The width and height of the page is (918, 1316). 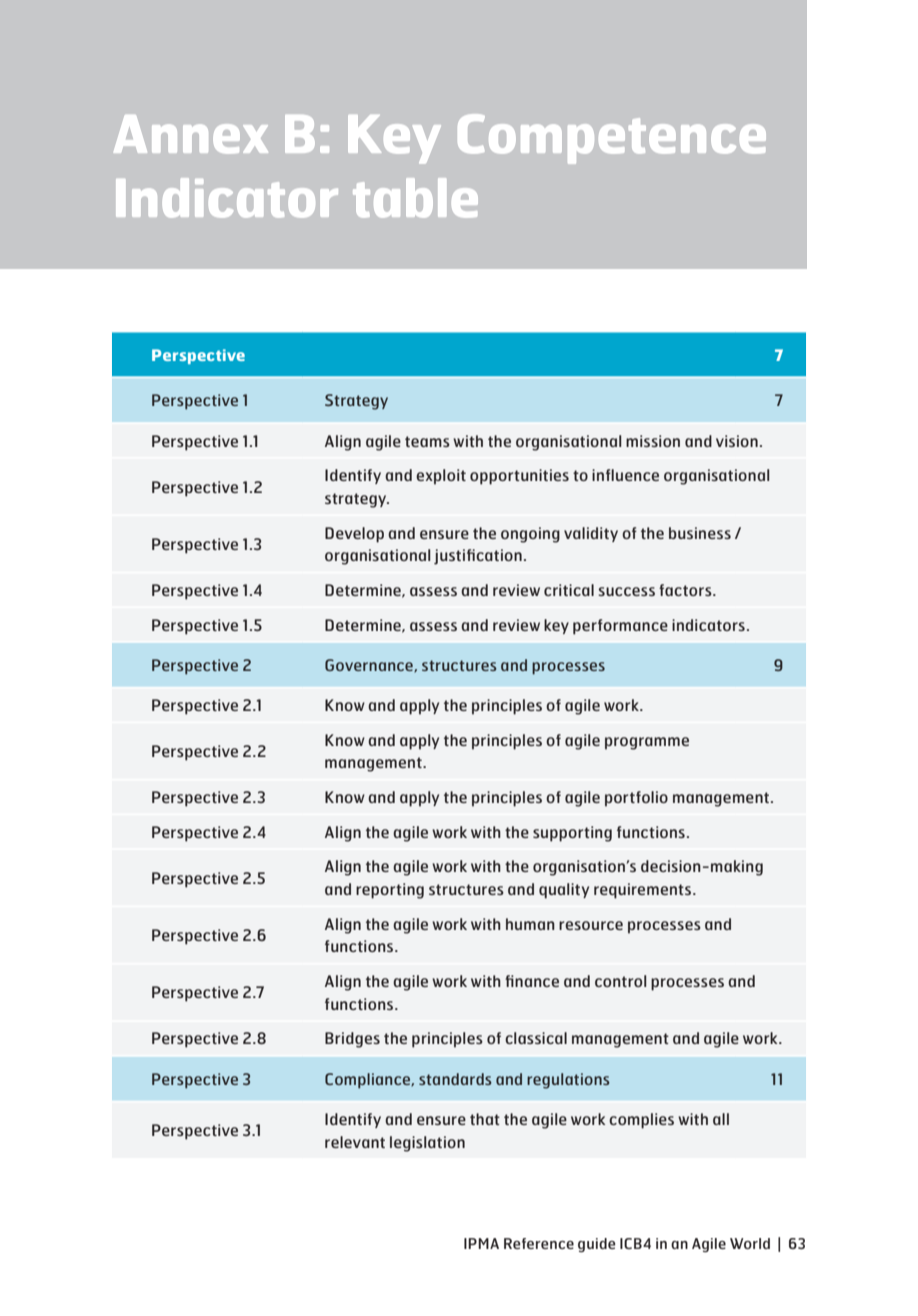 I want to click on finance, so click(x=532, y=981).
